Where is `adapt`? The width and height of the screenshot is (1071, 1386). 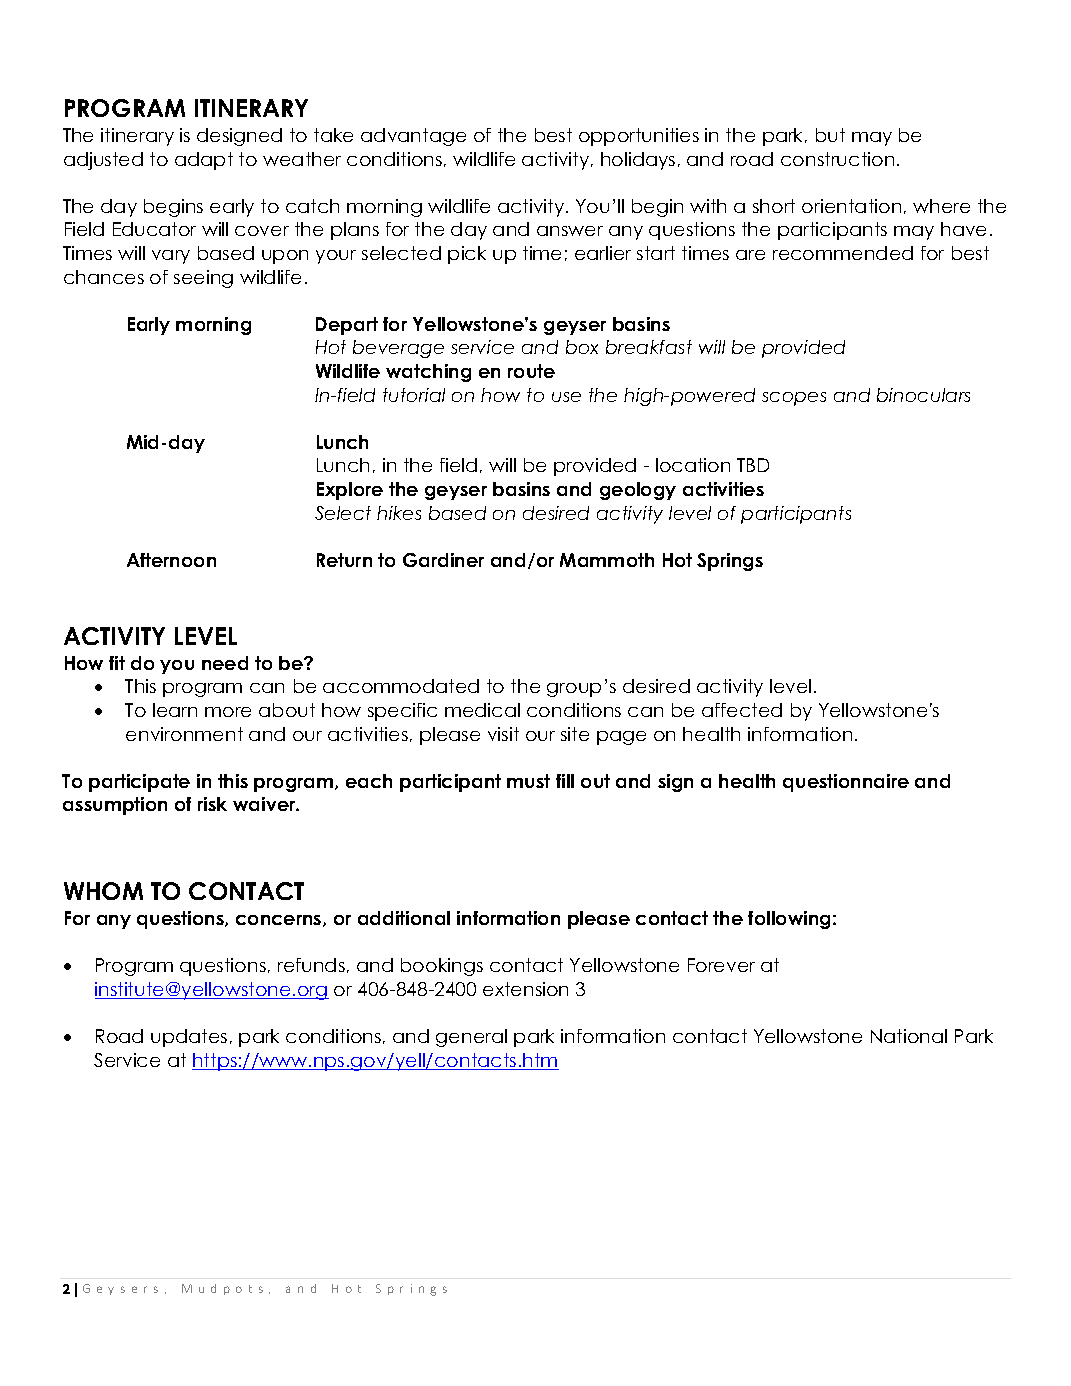
adapt is located at coordinates (204, 161).
